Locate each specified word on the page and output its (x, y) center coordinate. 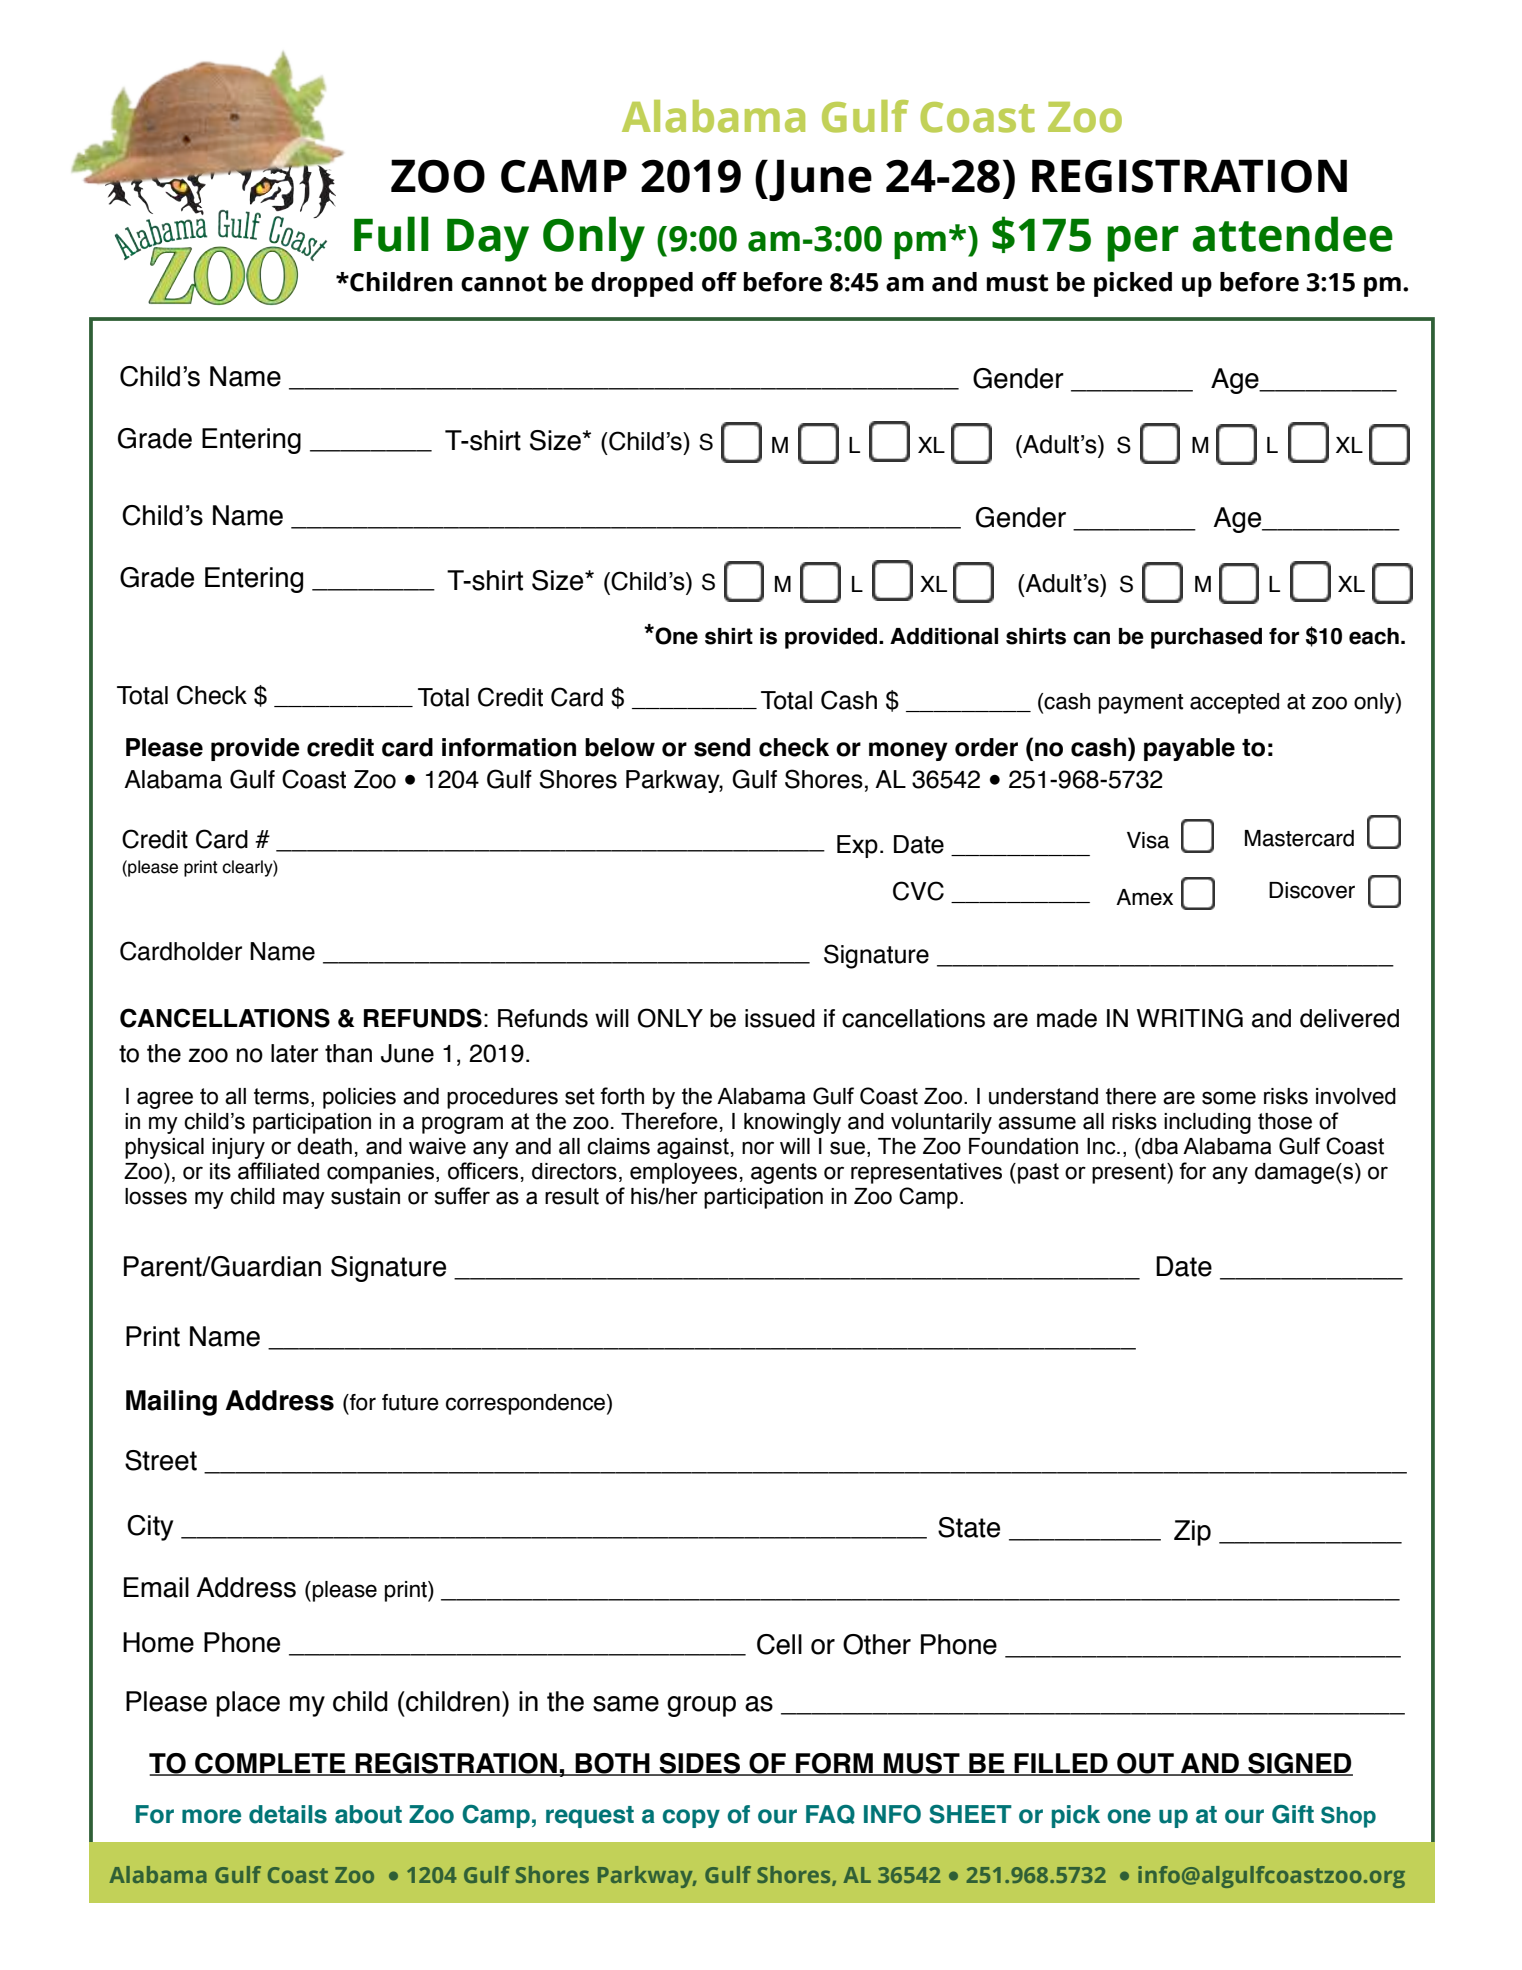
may (304, 1200)
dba (1159, 1146)
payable (1189, 749)
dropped (642, 284)
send (722, 747)
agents (784, 1173)
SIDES (700, 1764)
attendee (1292, 234)
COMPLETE (270, 1764)
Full (391, 234)
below (620, 747)
